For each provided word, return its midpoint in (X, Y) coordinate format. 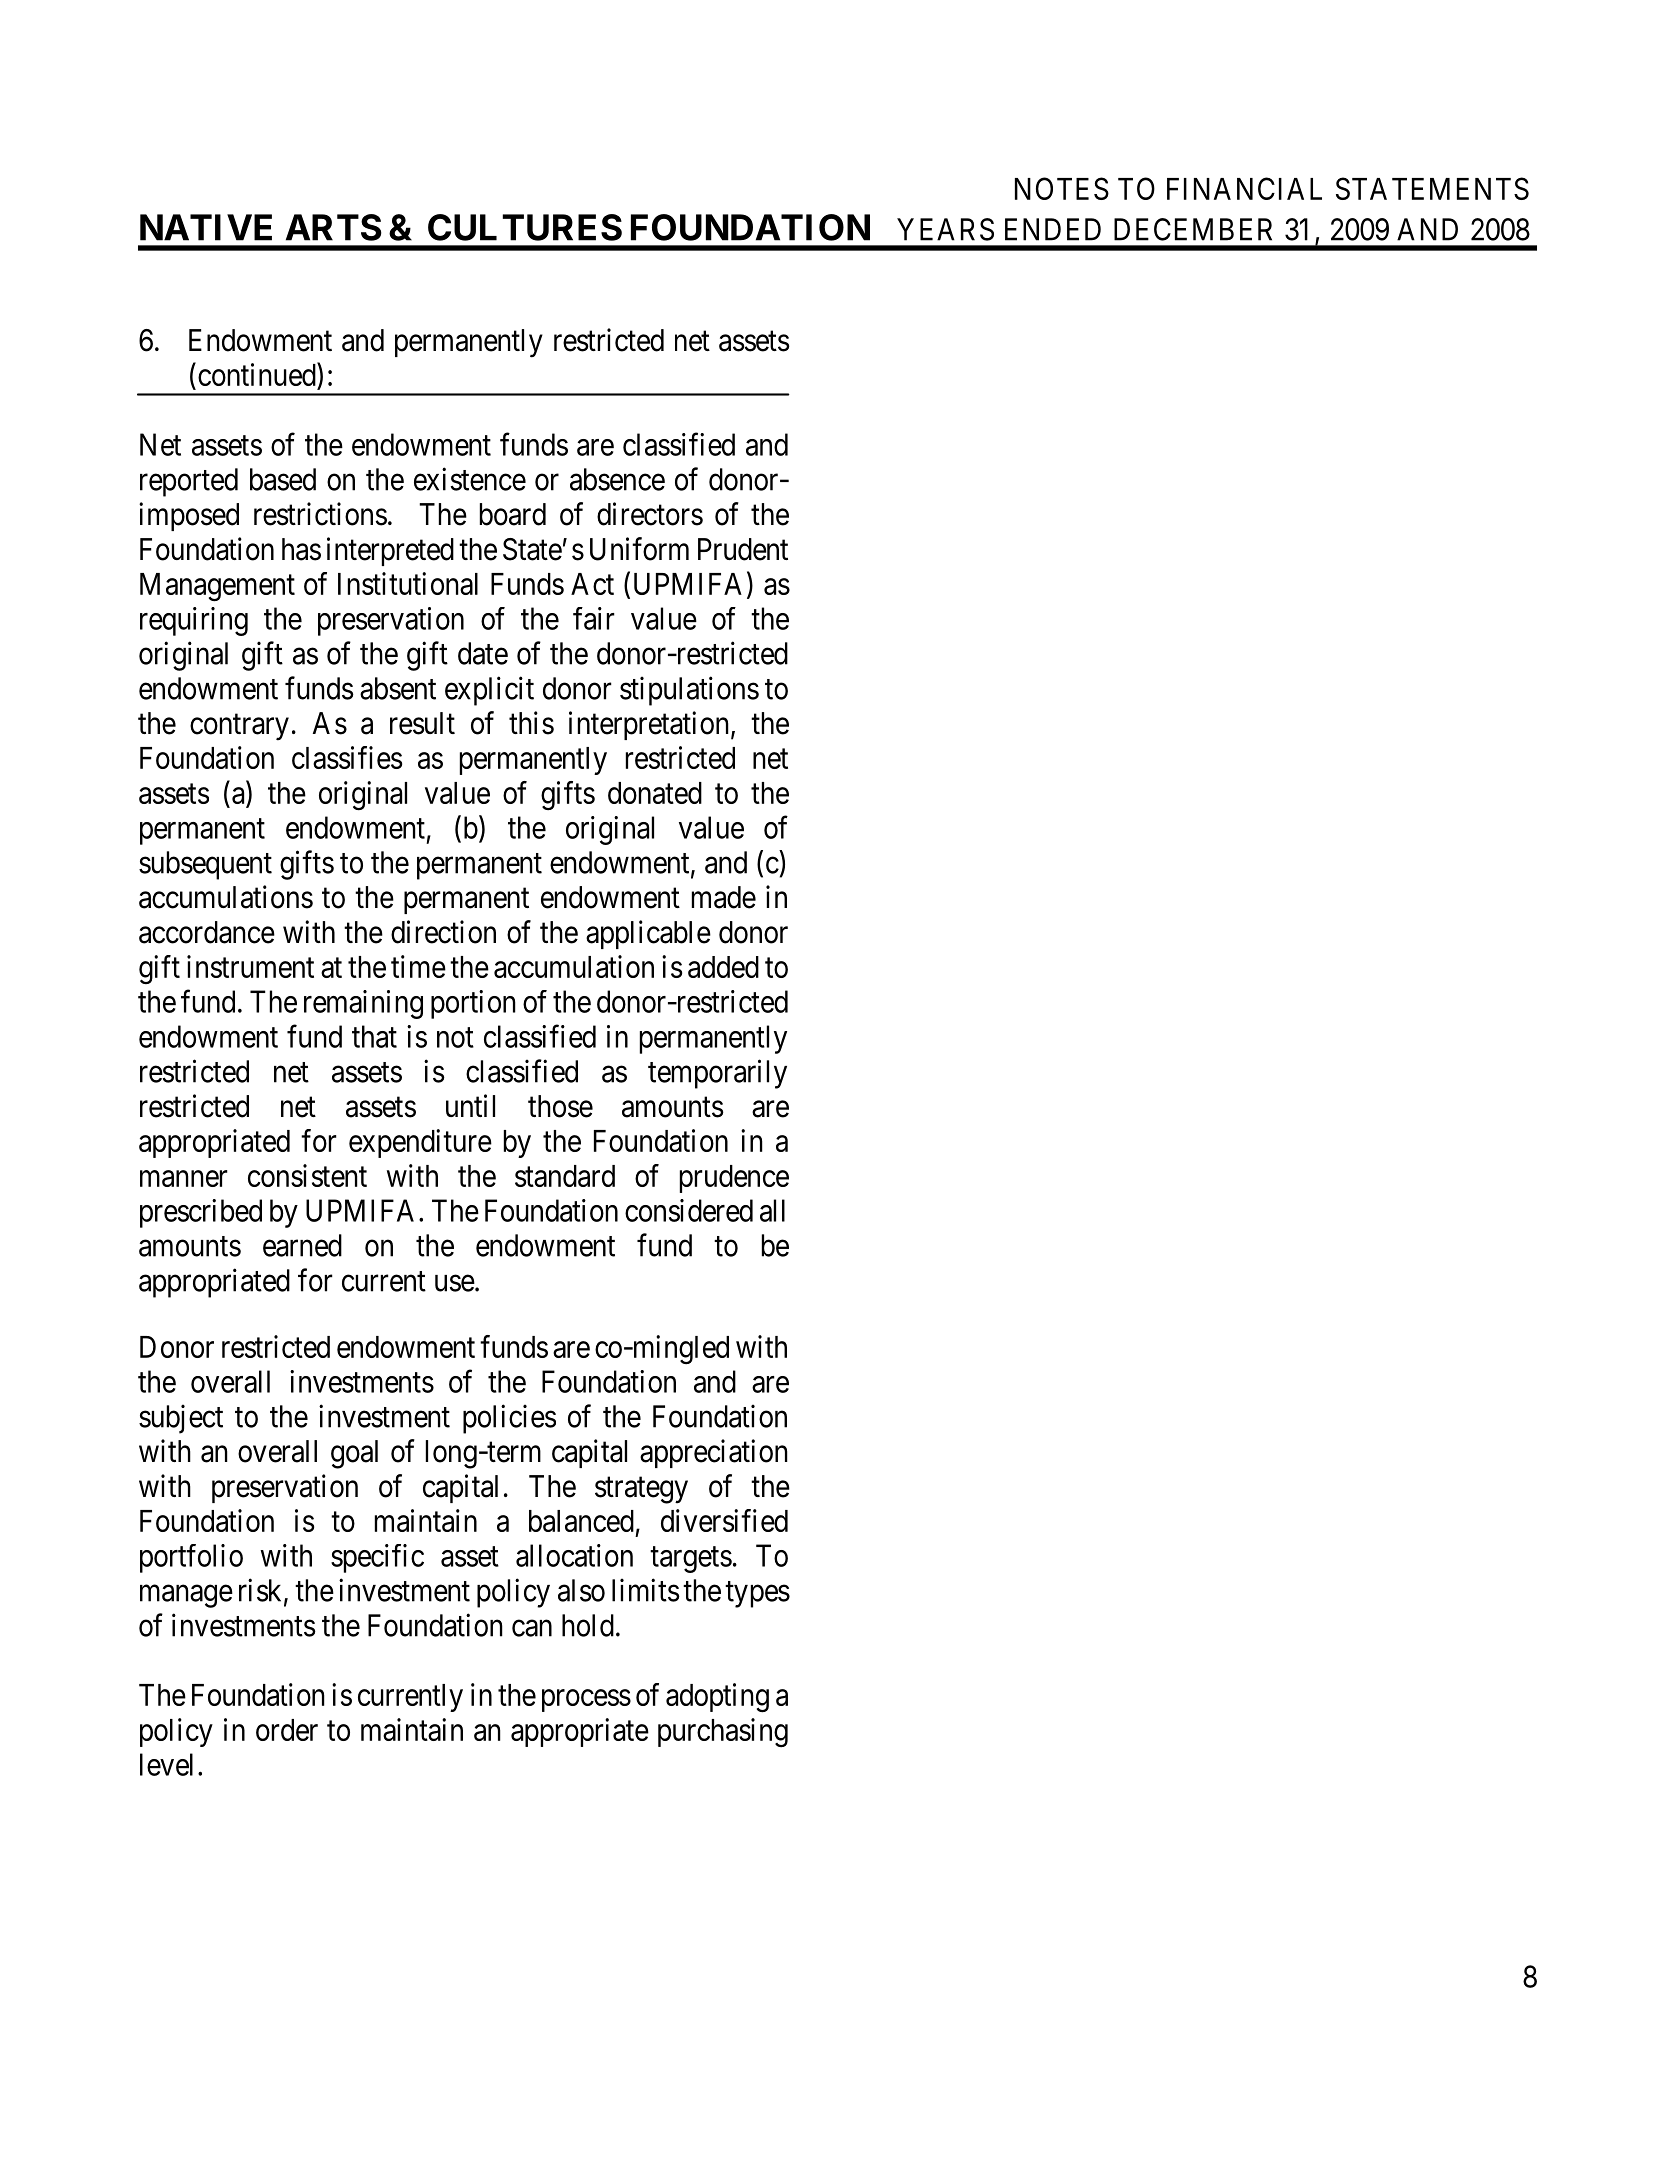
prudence (734, 1179)
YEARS (945, 229)
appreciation (714, 1453)
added (723, 967)
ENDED (1053, 229)
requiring (194, 621)
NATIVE (206, 227)
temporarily (717, 1074)
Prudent (743, 549)
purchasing (723, 1732)
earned (302, 1245)
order (287, 1730)
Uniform (639, 549)
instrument (250, 966)
